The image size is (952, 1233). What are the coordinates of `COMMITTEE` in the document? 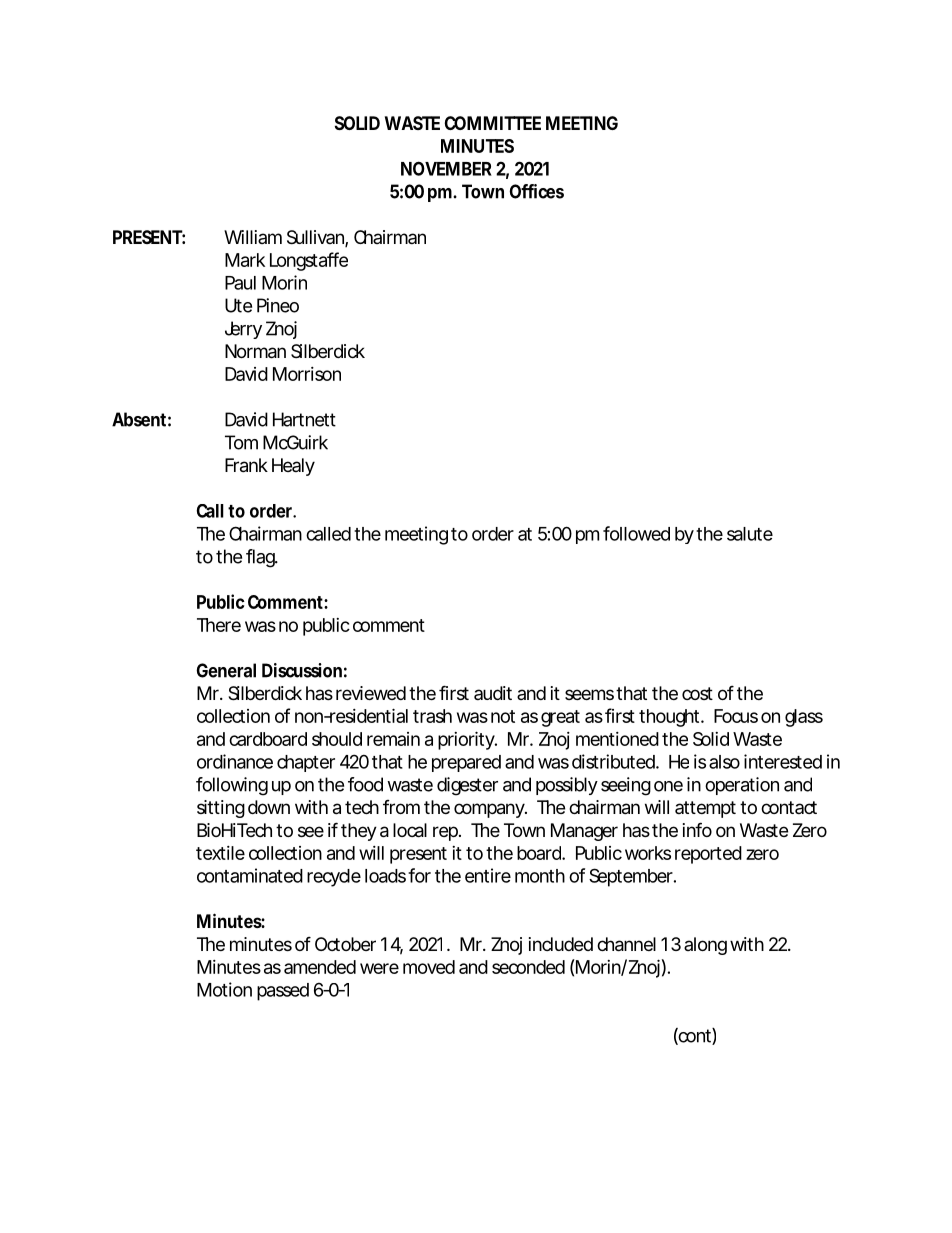 It's located at (493, 123).
